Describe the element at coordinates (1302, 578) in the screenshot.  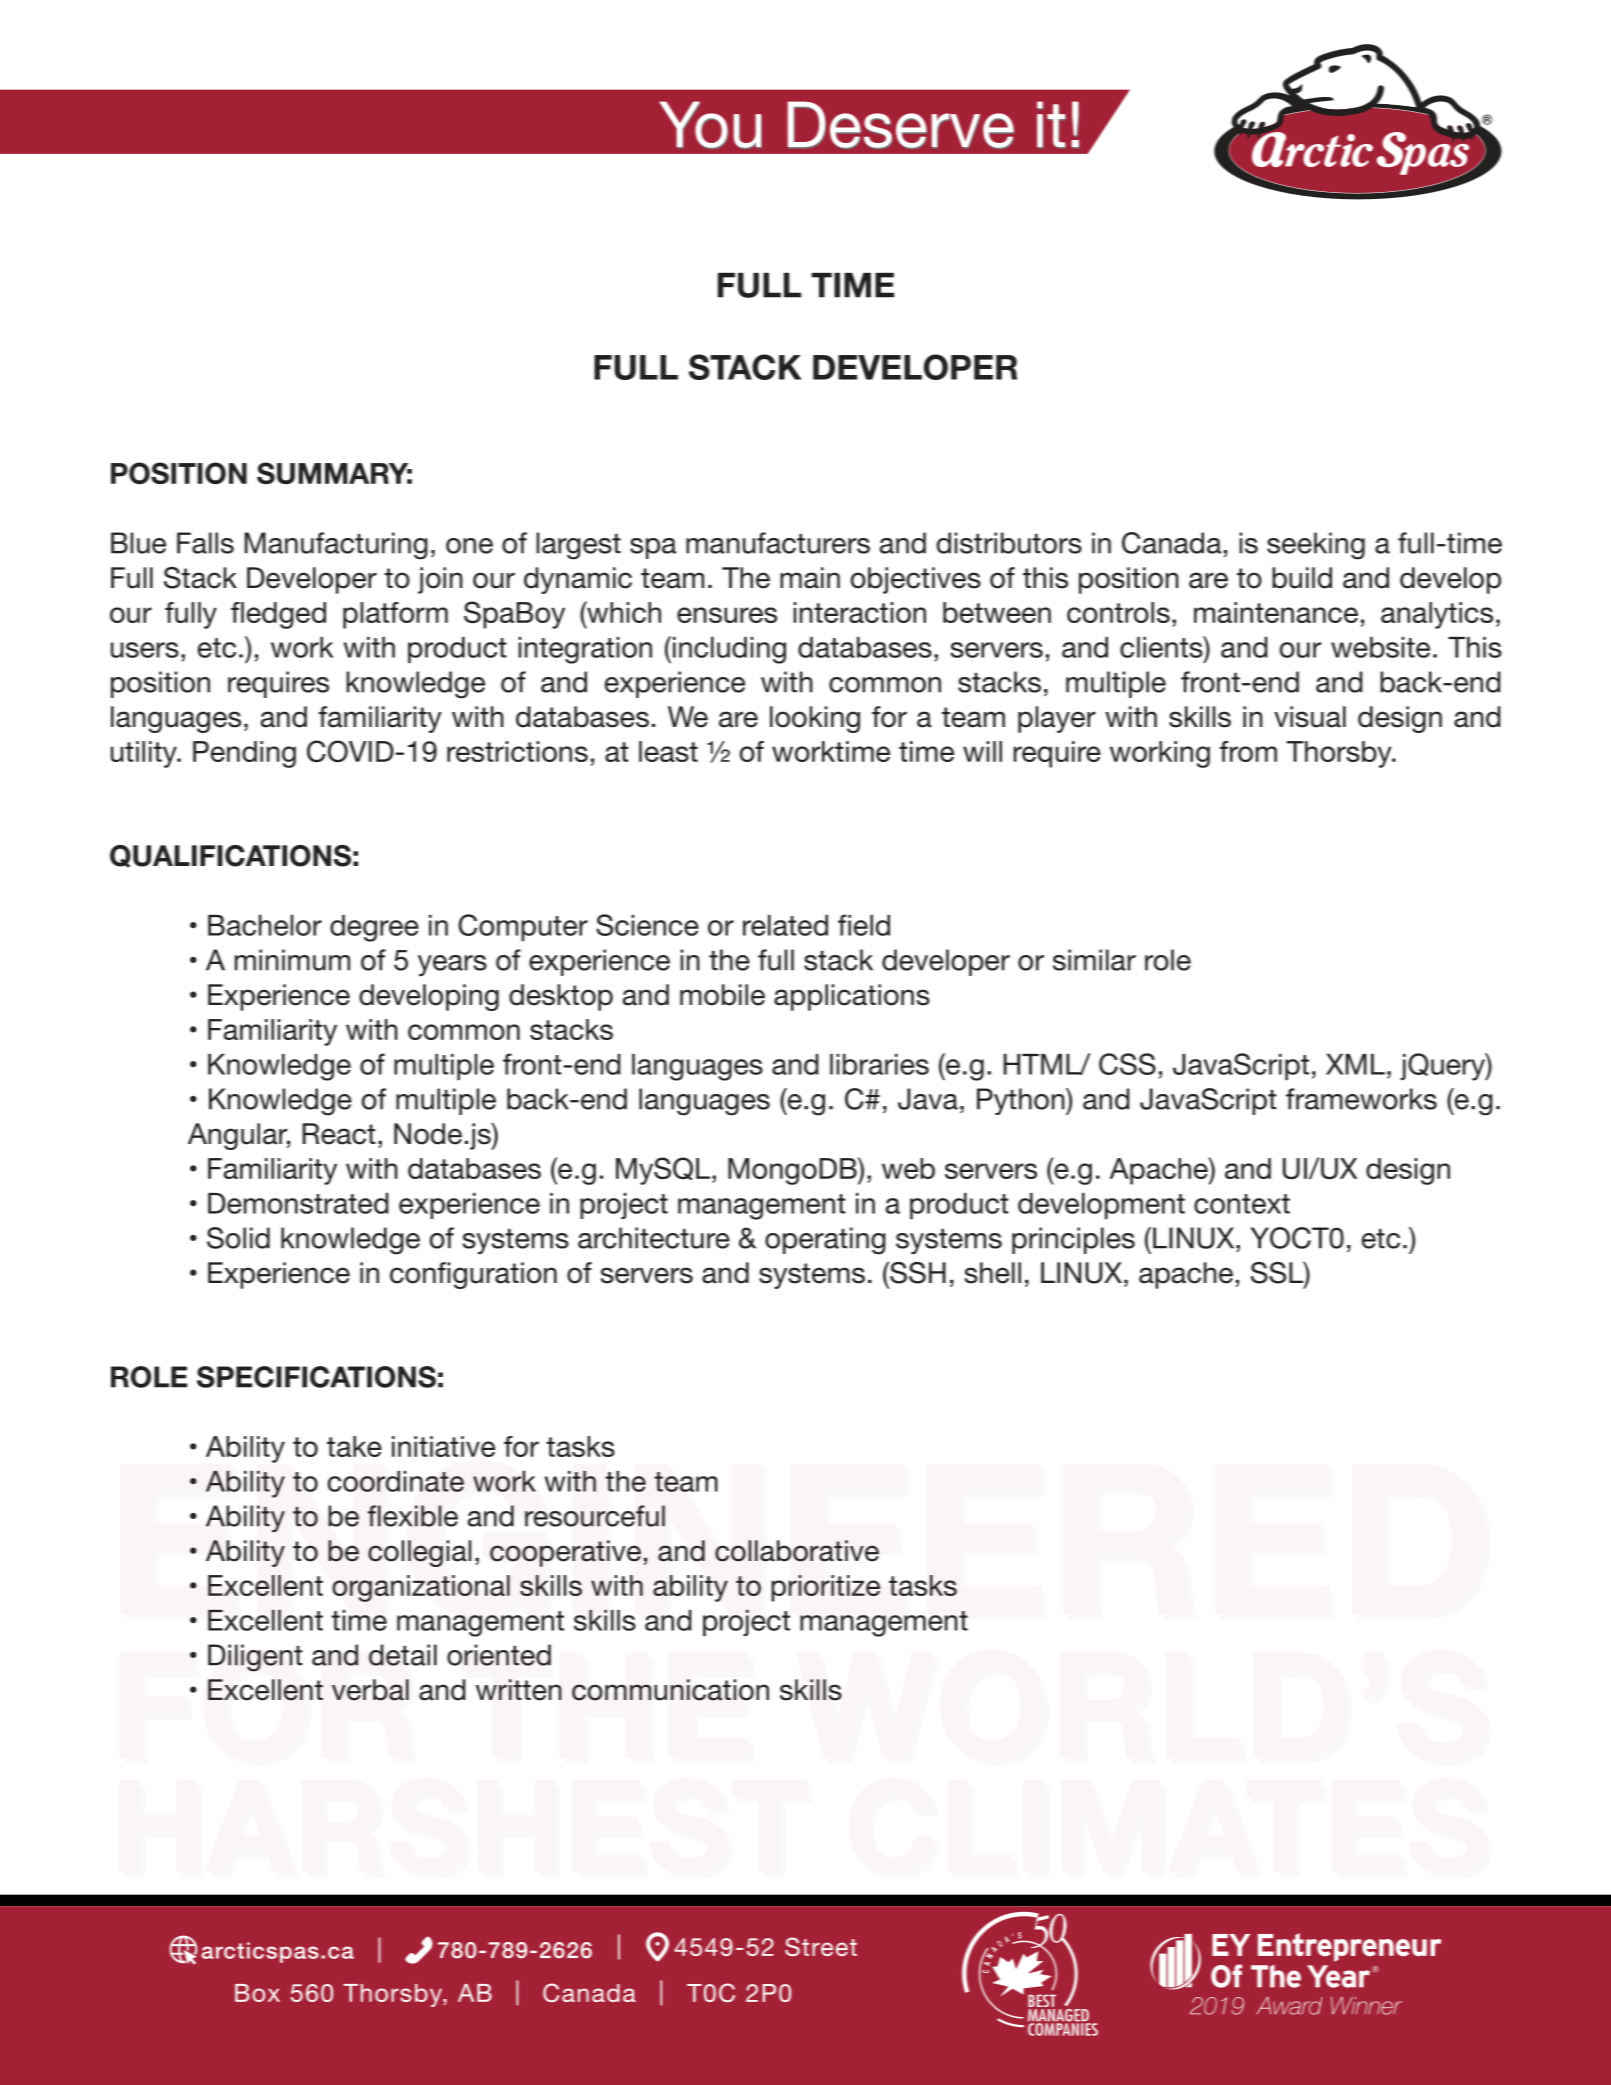
I see `build` at that location.
